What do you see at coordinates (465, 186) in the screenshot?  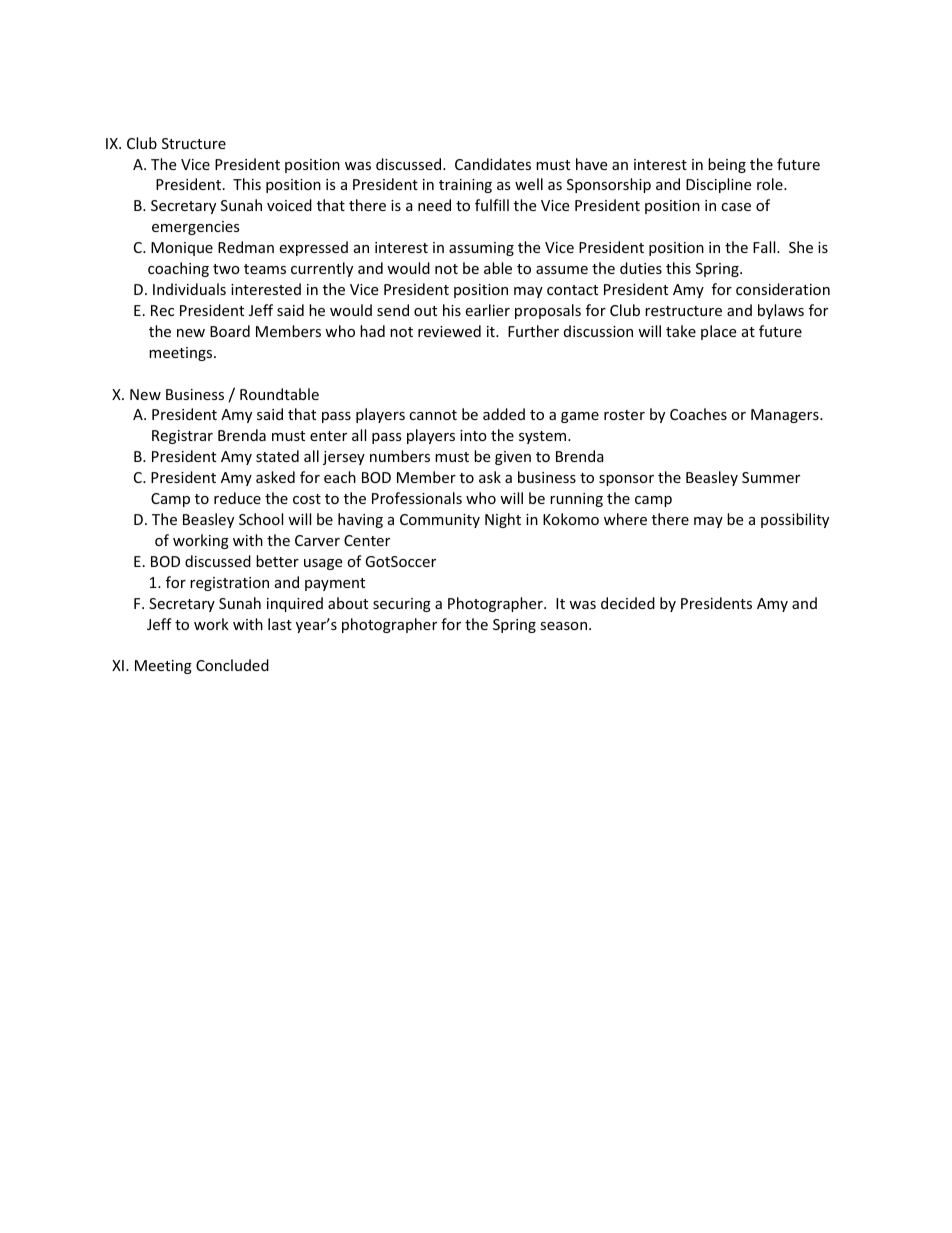 I see `training` at bounding box center [465, 186].
